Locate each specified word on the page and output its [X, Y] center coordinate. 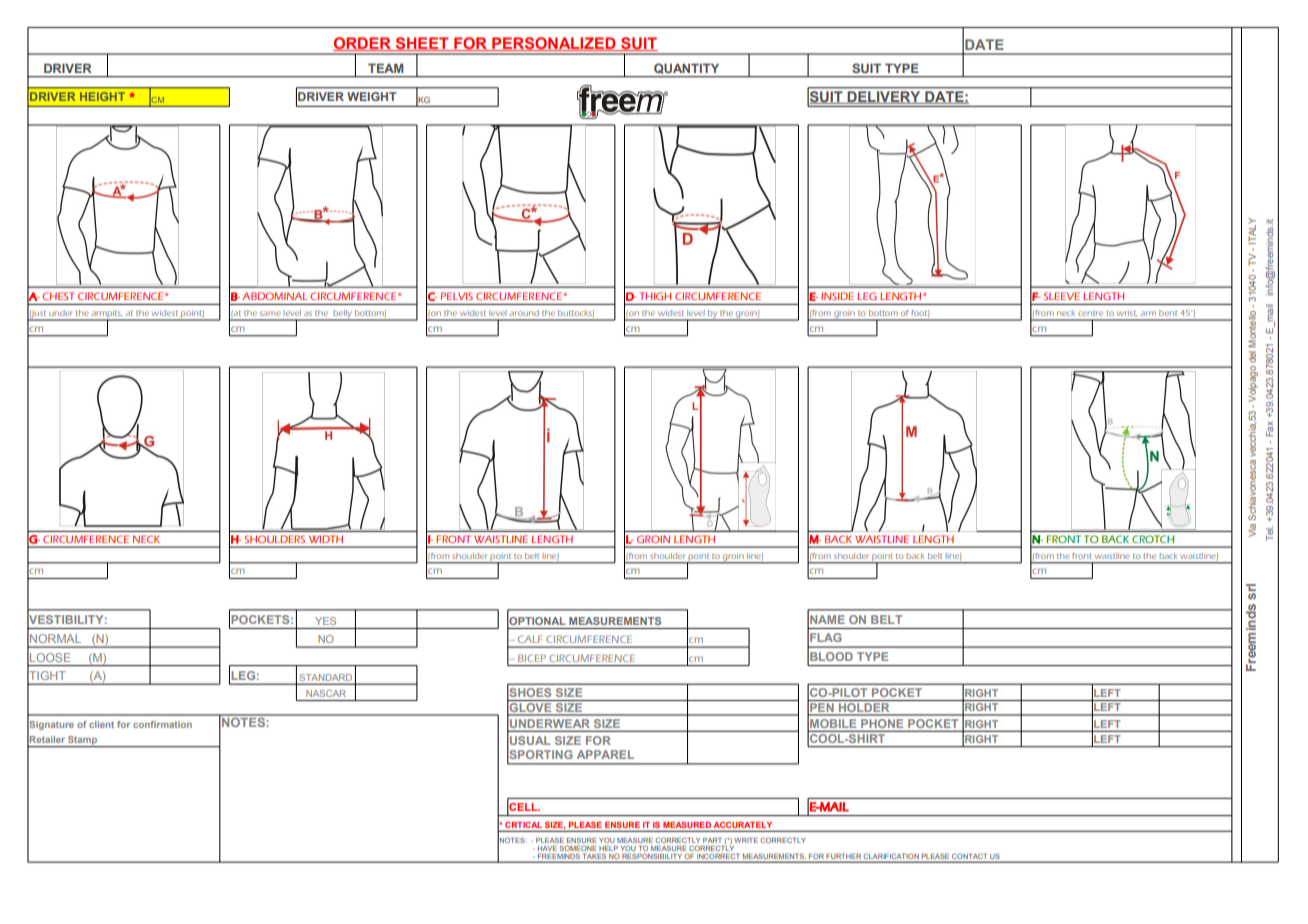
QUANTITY [686, 68]
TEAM [385, 68]
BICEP [532, 658]
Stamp [83, 741]
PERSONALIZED [554, 44]
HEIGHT [102, 96]
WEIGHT [371, 96]
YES [325, 621]
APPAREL [605, 754]
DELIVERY [884, 97]
